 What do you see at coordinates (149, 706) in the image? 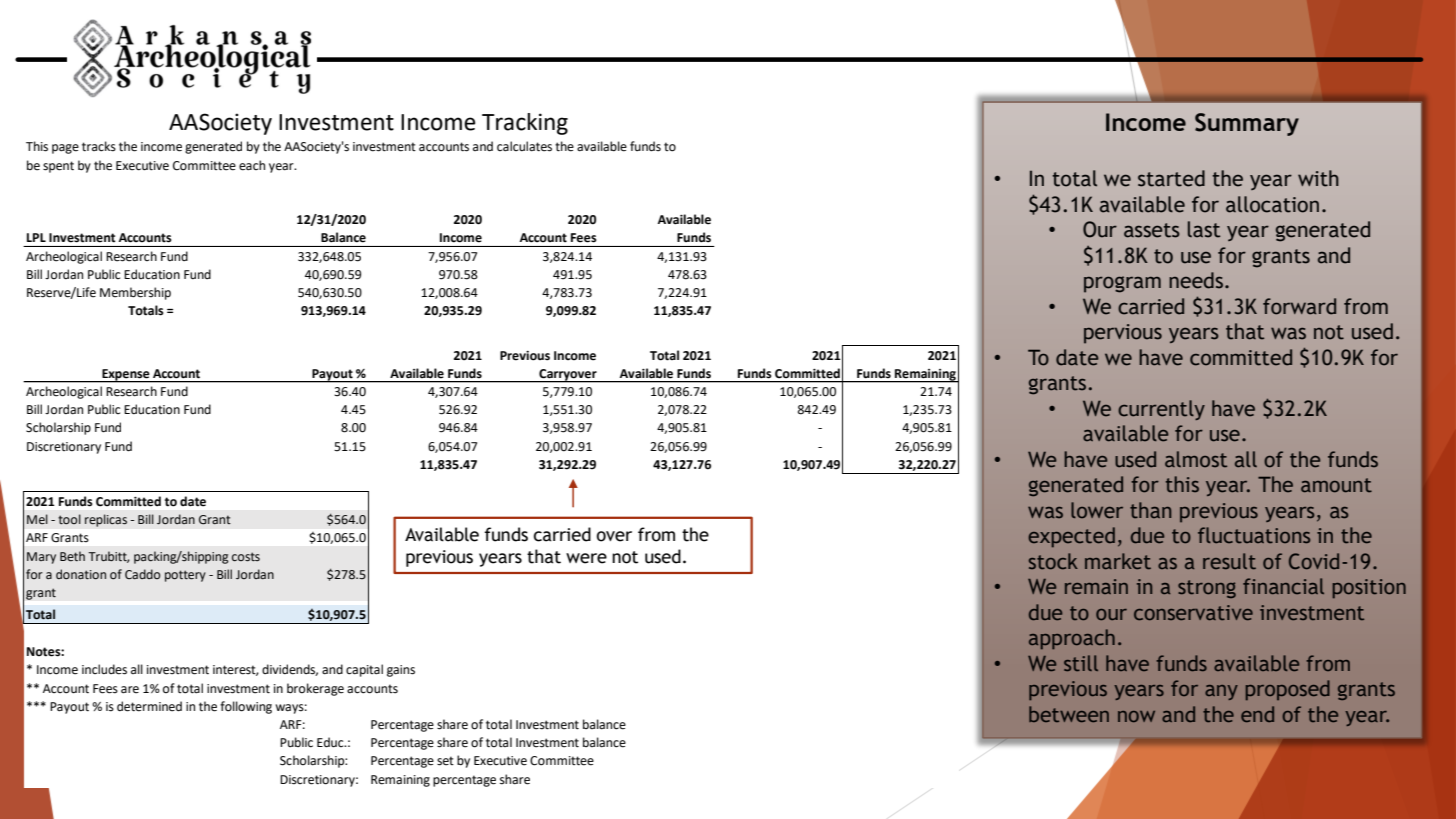
I see `determined` at bounding box center [149, 706].
